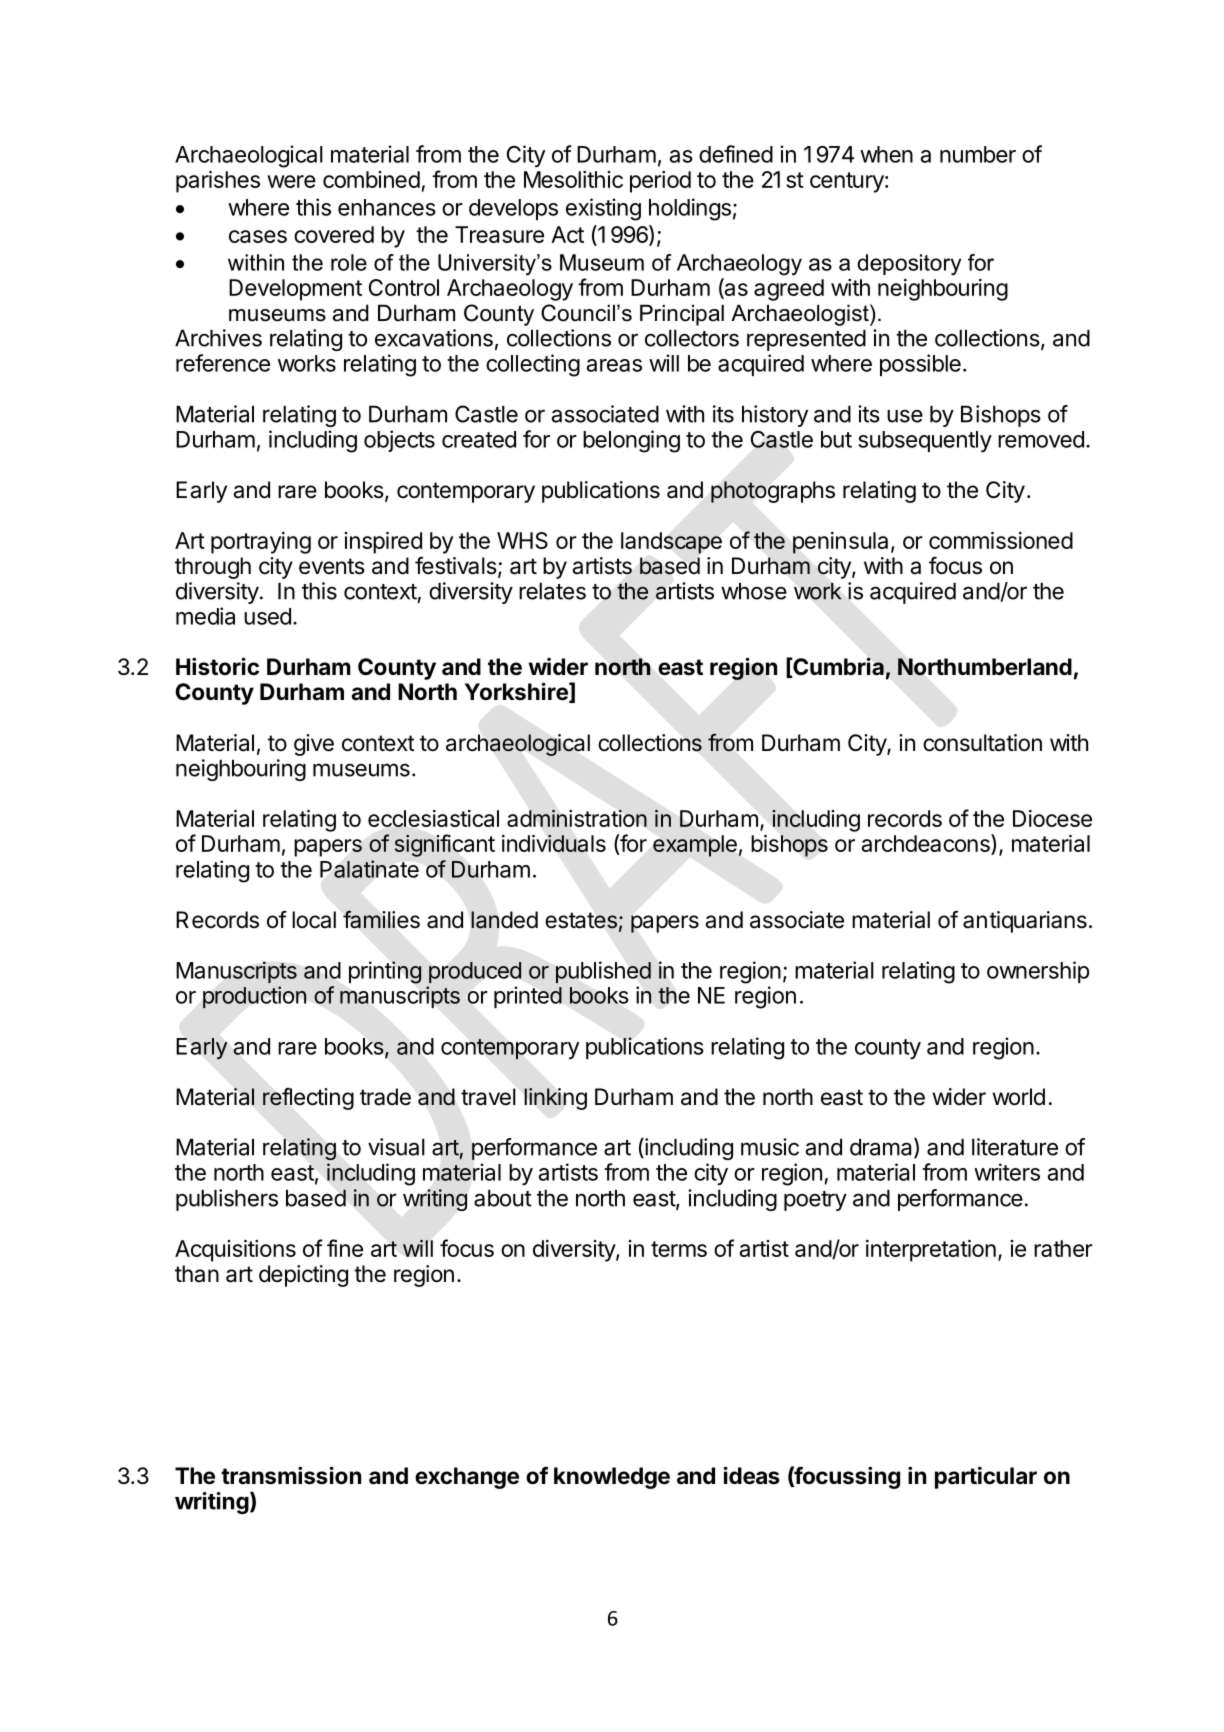 This screenshot has height=1732, width=1224. I want to click on ownership, so click(1038, 972).
